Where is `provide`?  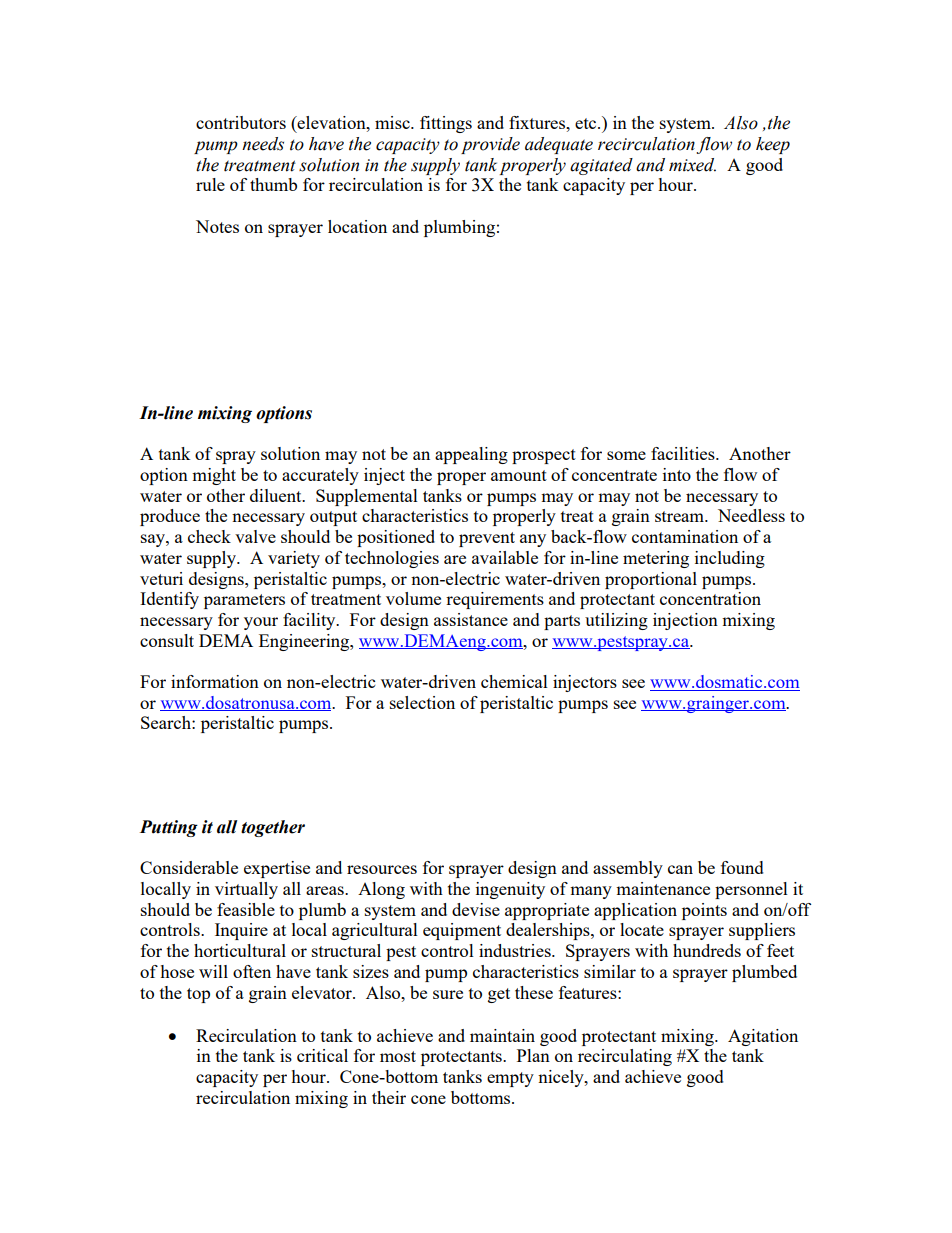 provide is located at coordinates (490, 145).
